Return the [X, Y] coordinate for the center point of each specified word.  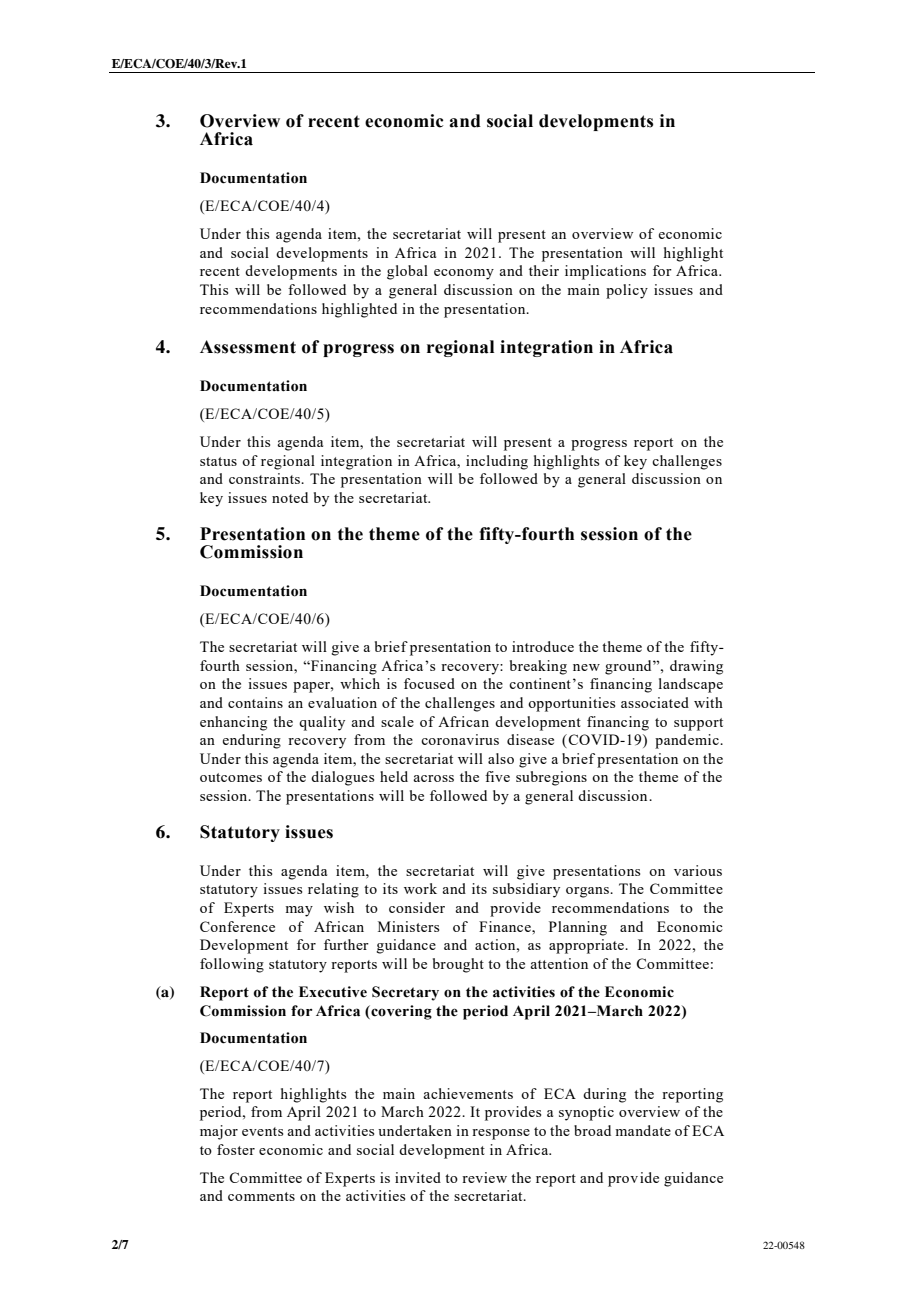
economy [464, 274]
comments [261, 1196]
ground [629, 667]
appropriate [588, 946]
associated [655, 702]
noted [290, 497]
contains [255, 702]
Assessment [248, 347]
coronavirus [460, 739]
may [299, 911]
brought [458, 965]
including [497, 462]
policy [627, 291]
